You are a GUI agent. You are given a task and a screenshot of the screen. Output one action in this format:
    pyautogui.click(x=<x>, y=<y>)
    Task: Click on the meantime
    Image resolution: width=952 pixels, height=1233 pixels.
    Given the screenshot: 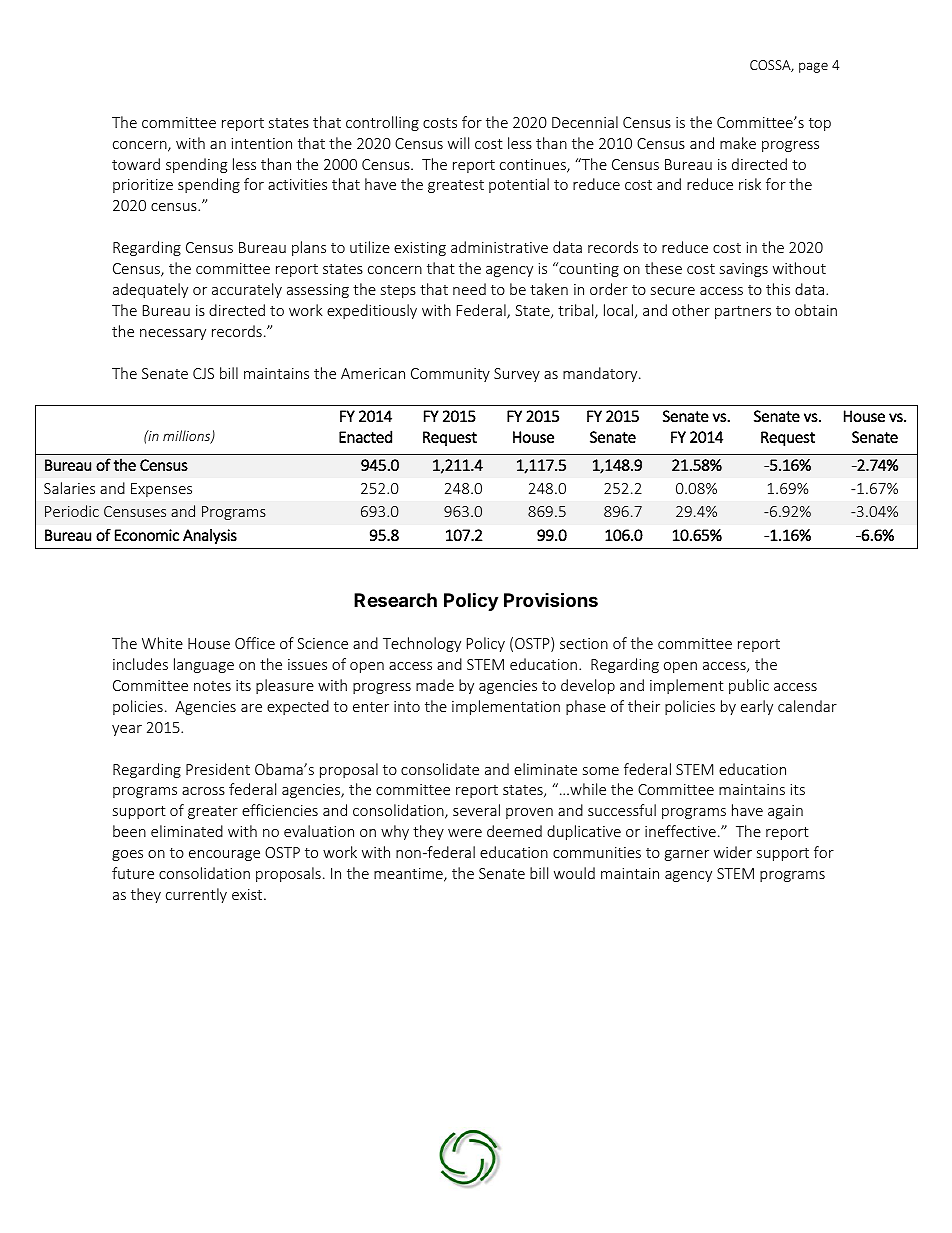 What is the action you would take?
    pyautogui.click(x=409, y=875)
